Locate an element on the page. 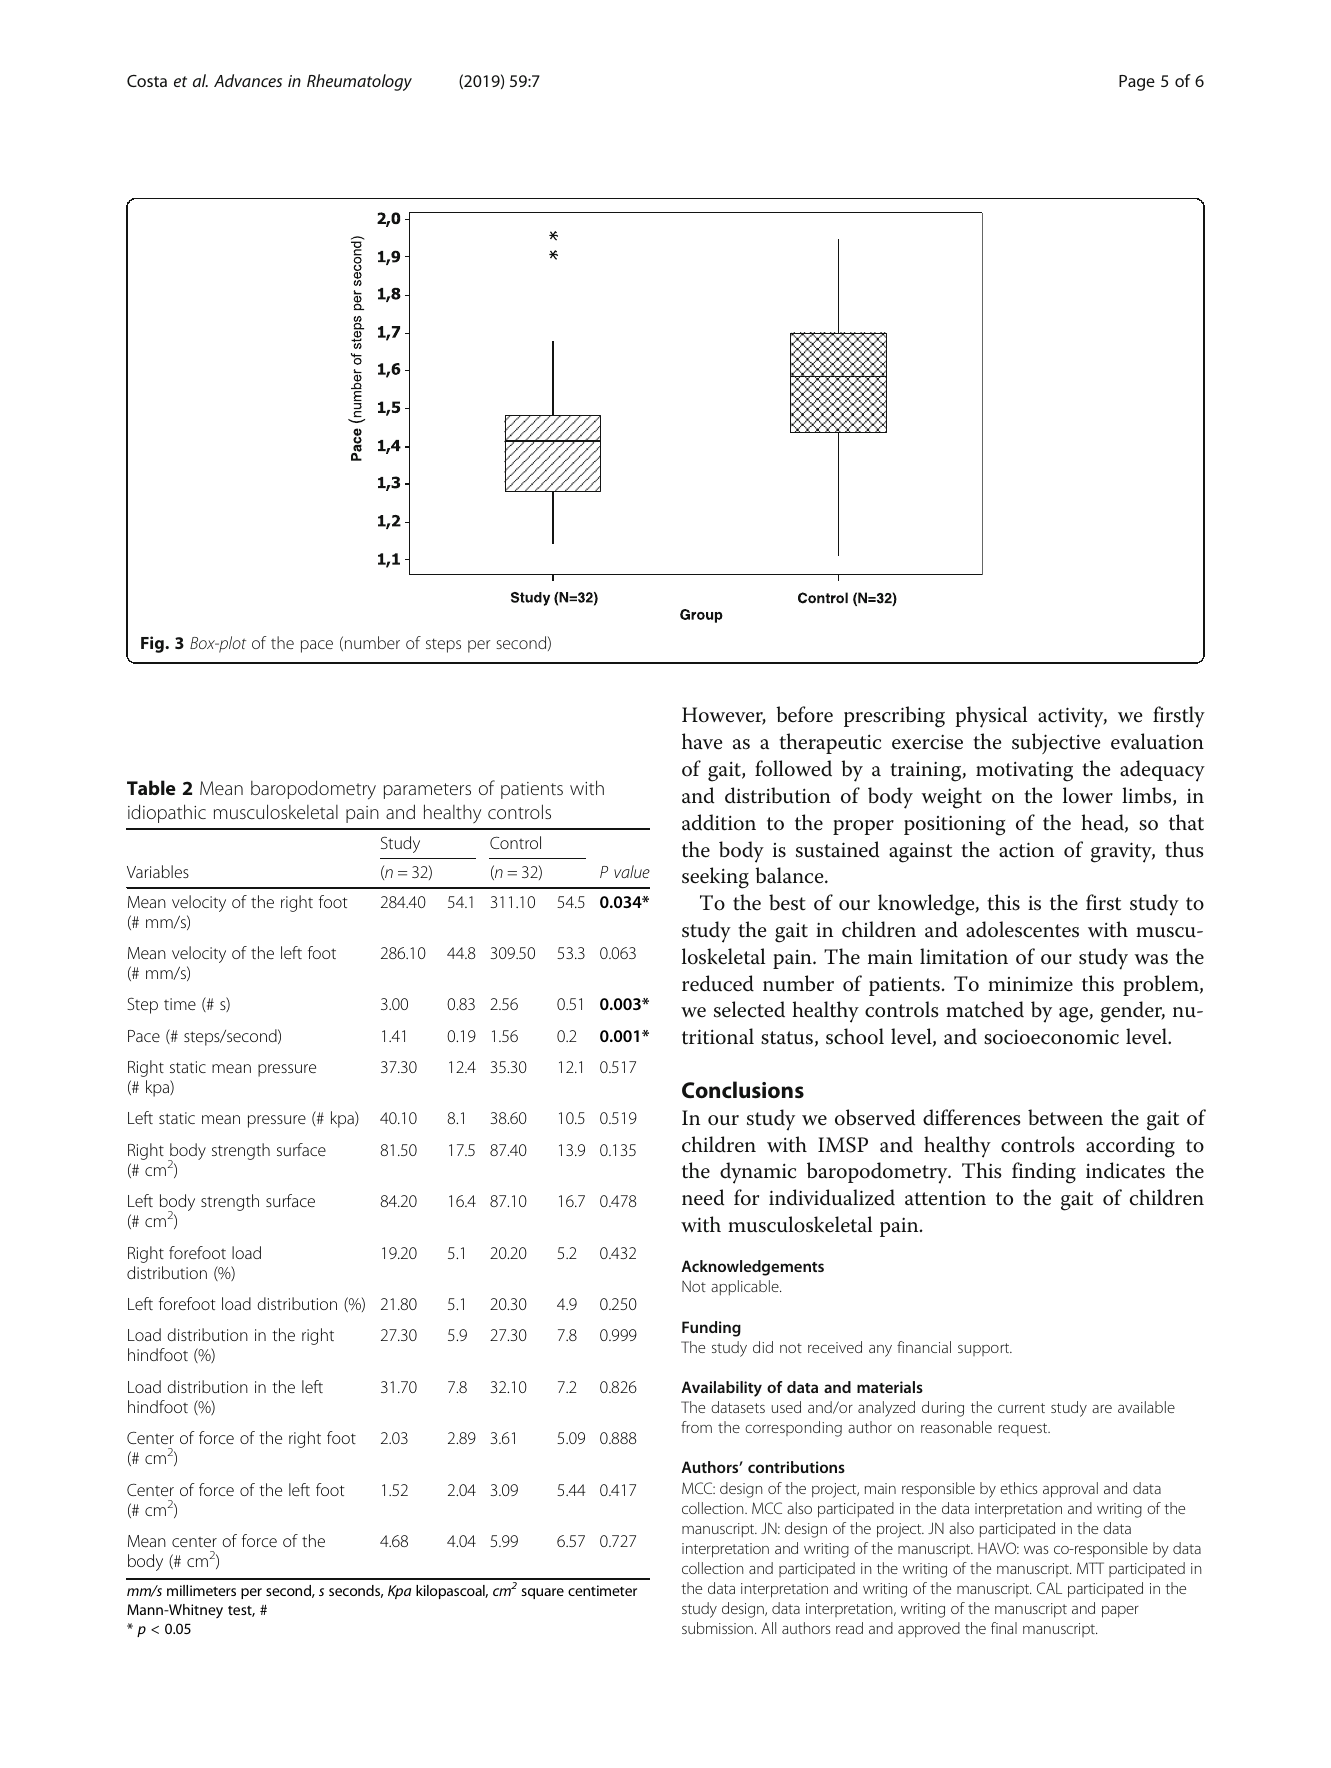  Conclusions is located at coordinates (743, 1090).
